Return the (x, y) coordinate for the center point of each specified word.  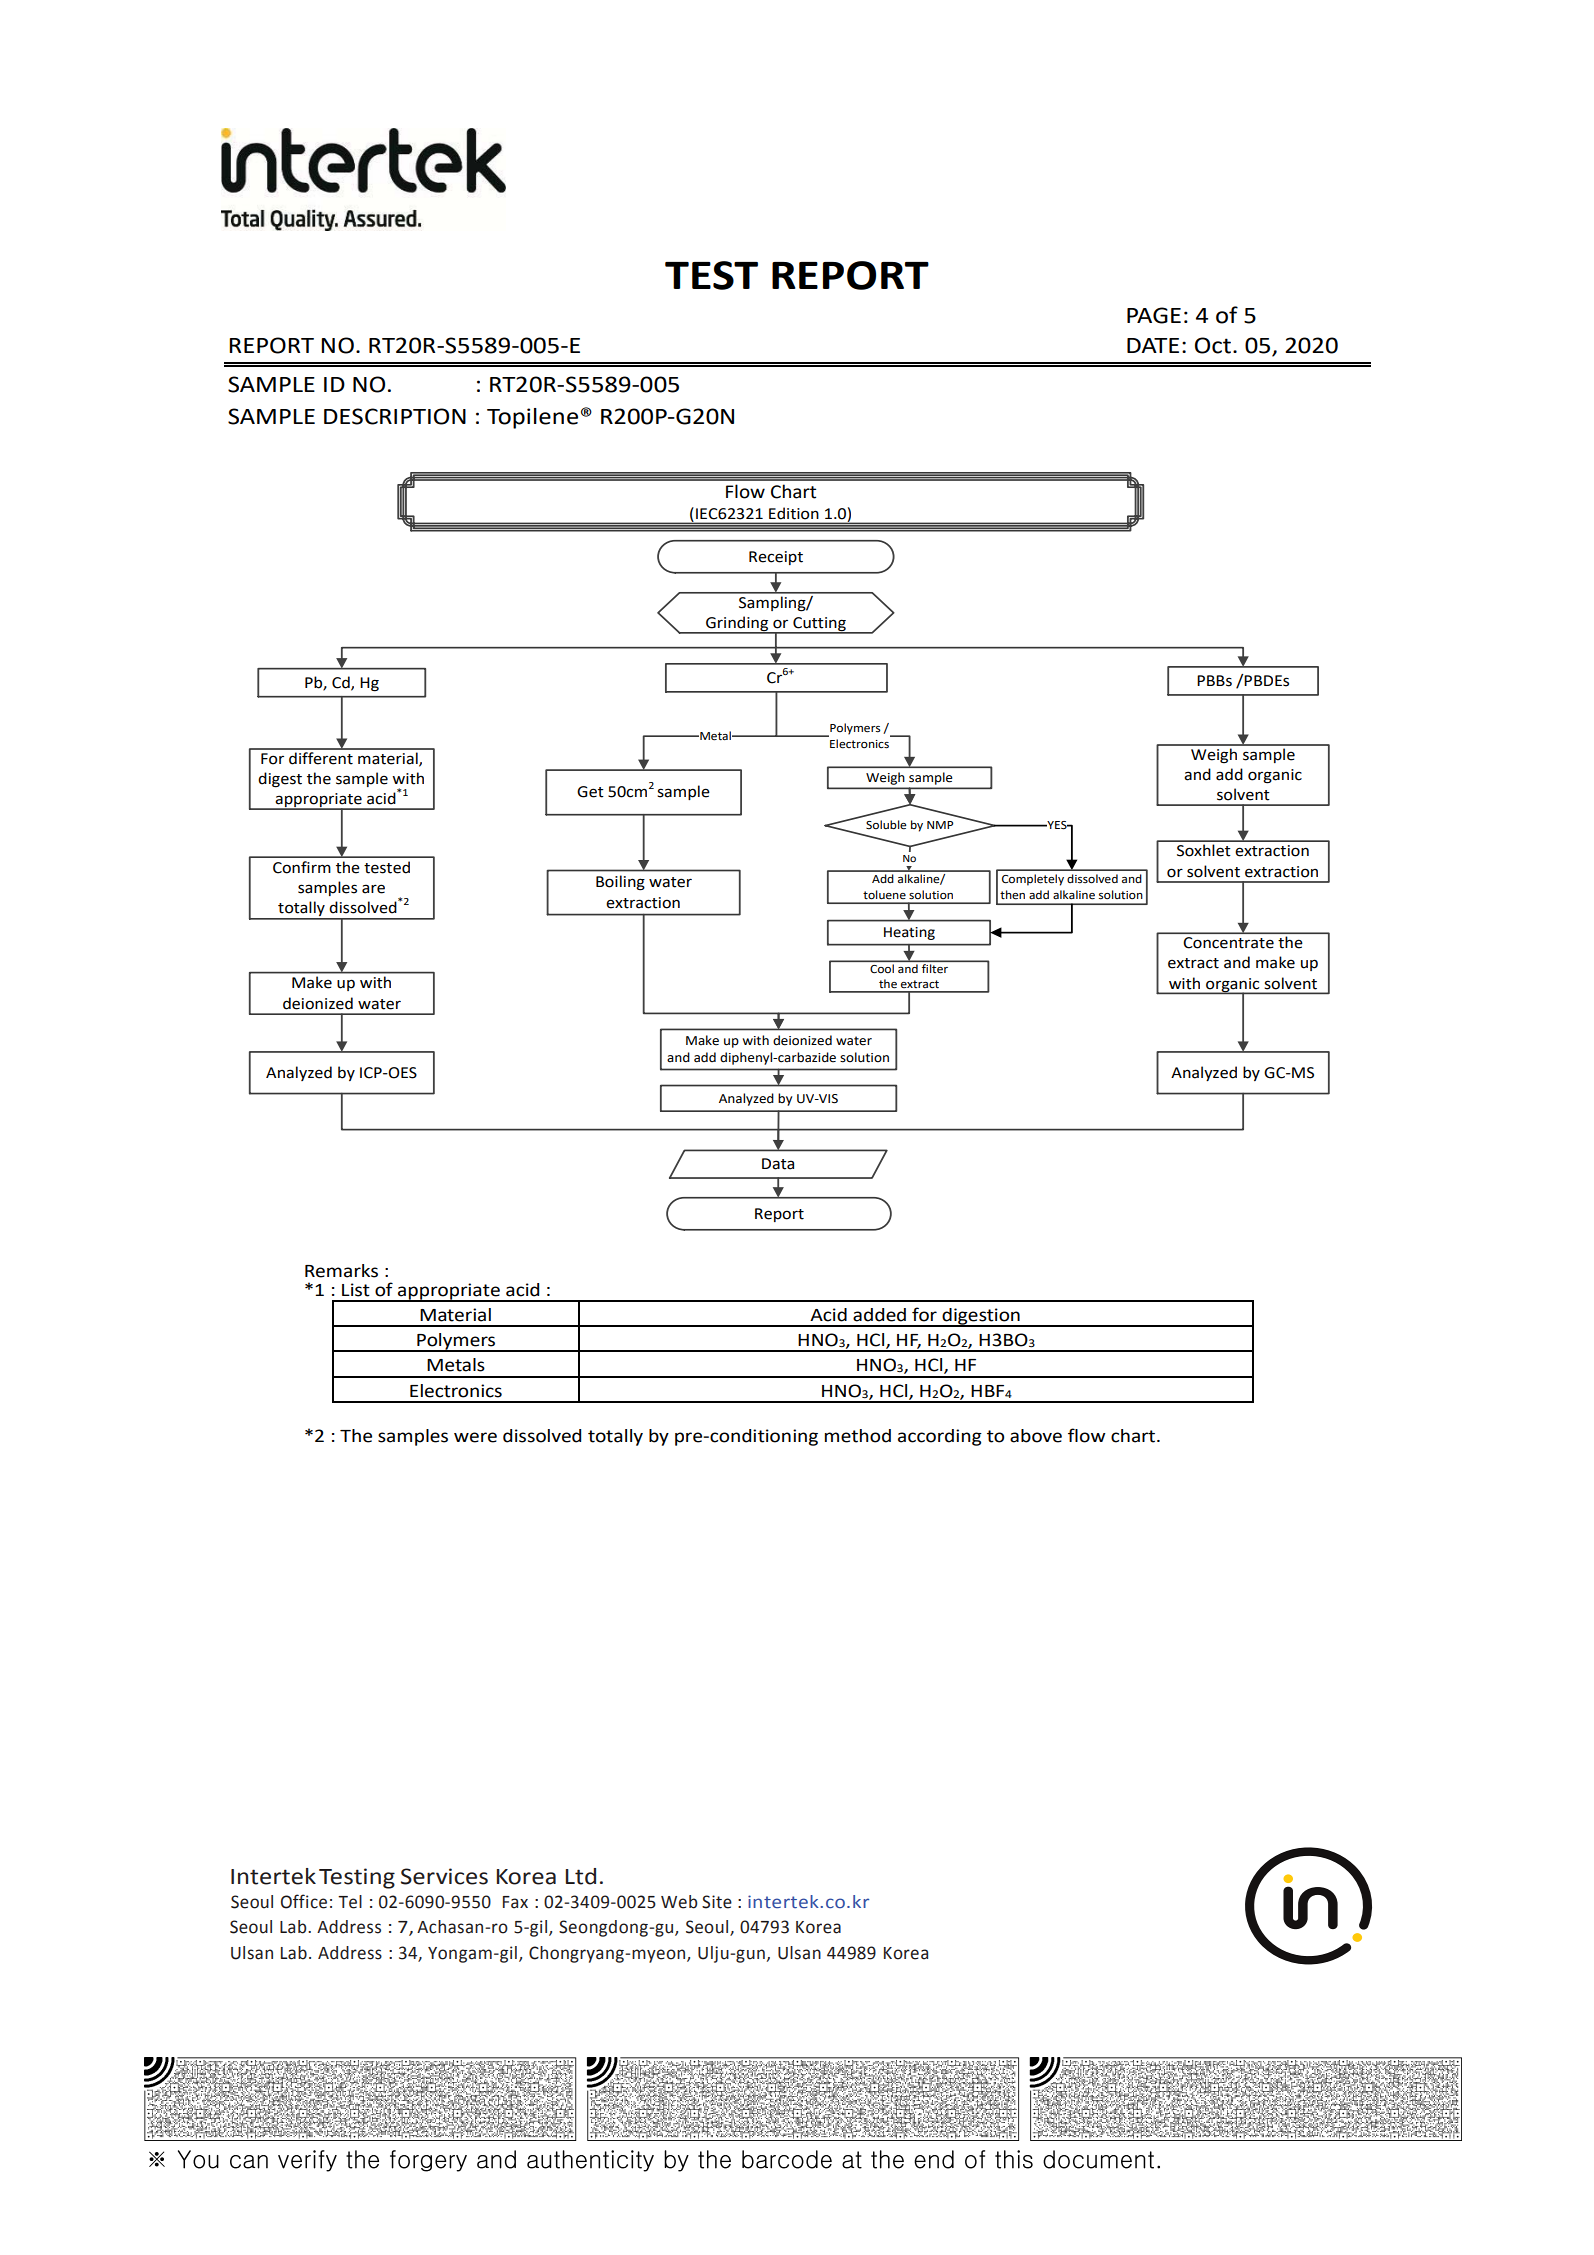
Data (778, 1164)
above (1036, 1436)
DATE (1153, 345)
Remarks (341, 1271)
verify (307, 2161)
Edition (794, 513)
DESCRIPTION (395, 416)
